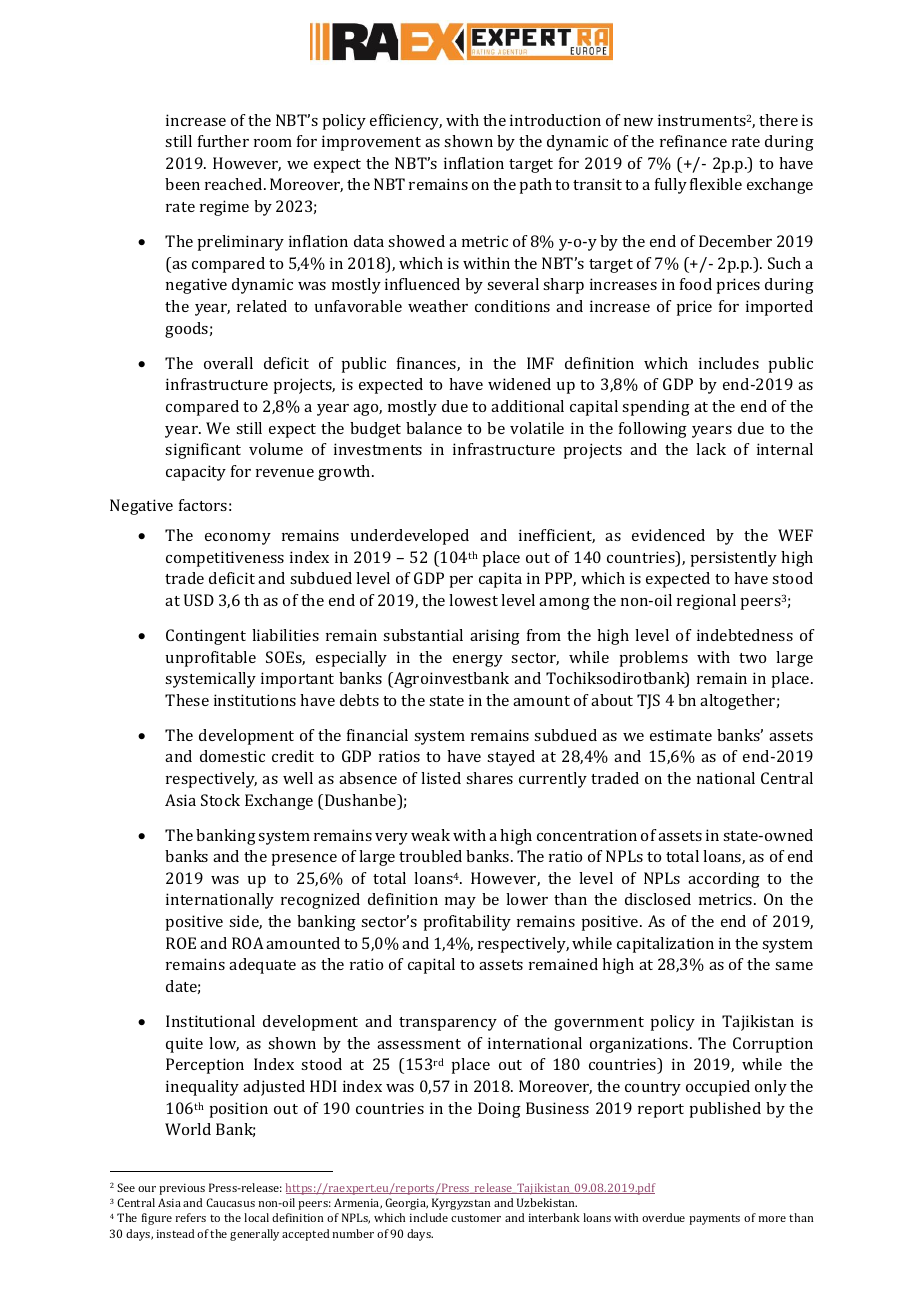 Image resolution: width=924 pixels, height=1308 pixels. Describe the element at coordinates (752, 658) in the screenshot. I see `two` at that location.
